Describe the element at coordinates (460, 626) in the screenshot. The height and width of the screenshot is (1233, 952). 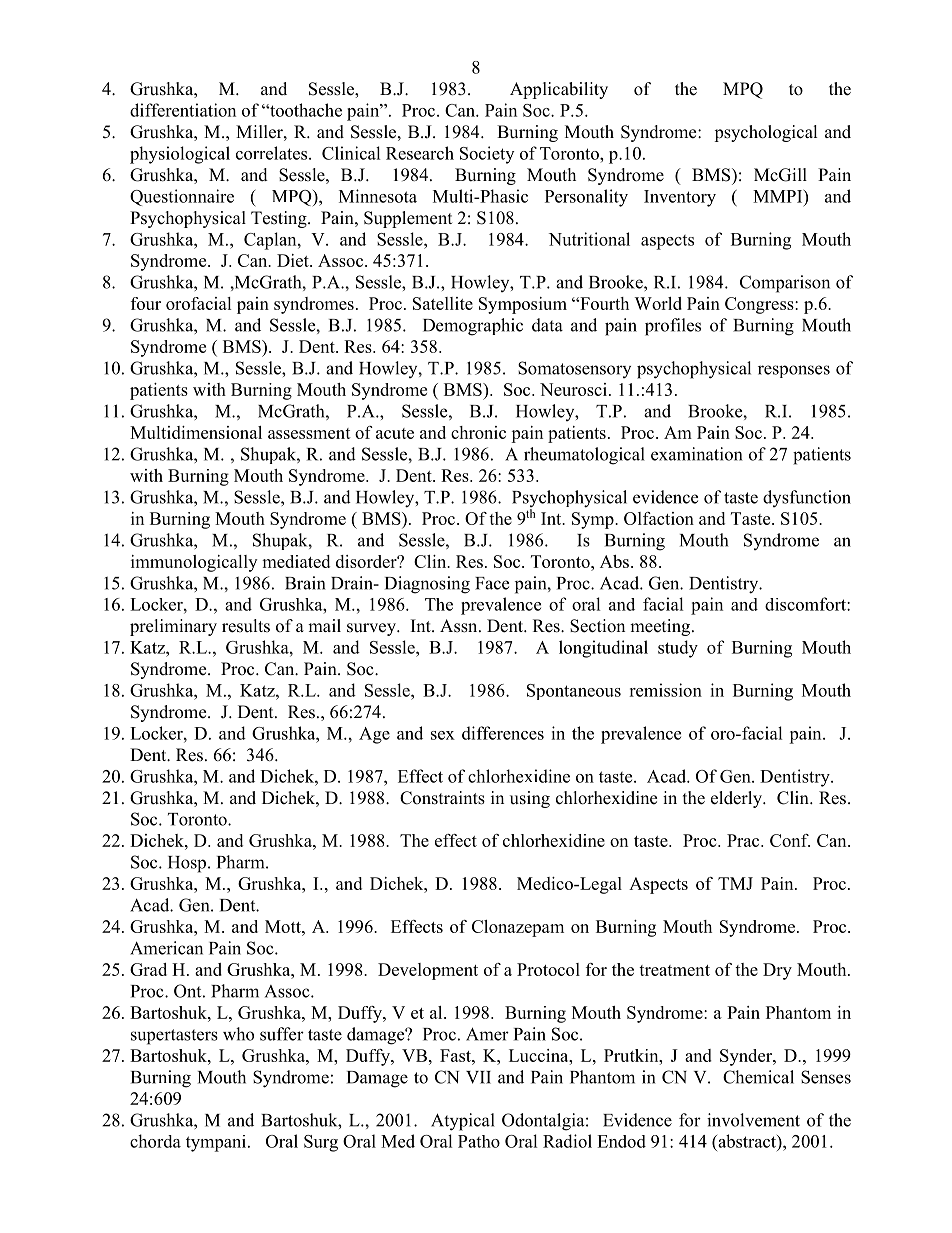
I see `Assn` at that location.
